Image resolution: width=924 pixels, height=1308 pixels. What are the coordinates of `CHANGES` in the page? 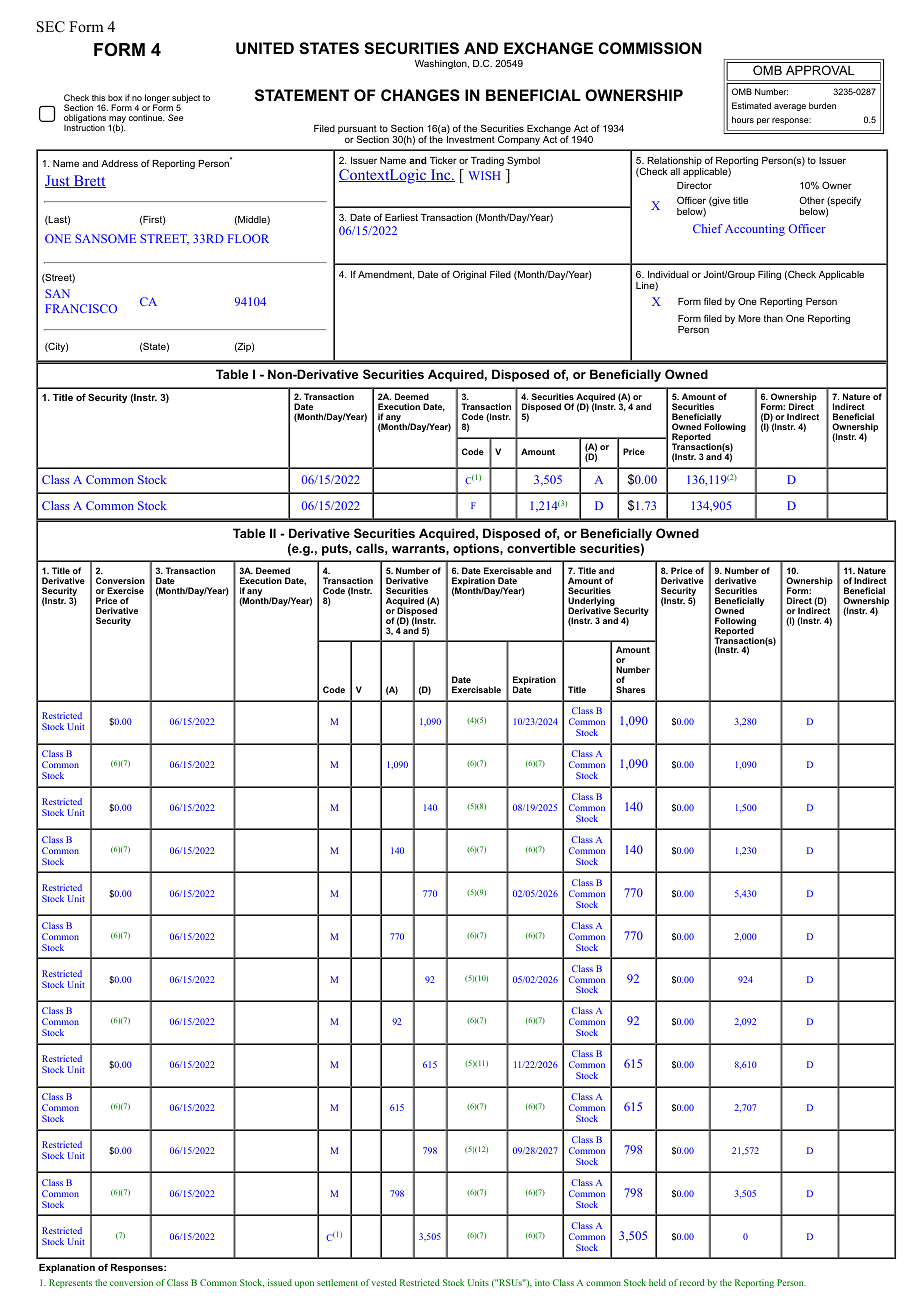 It's located at (420, 95).
